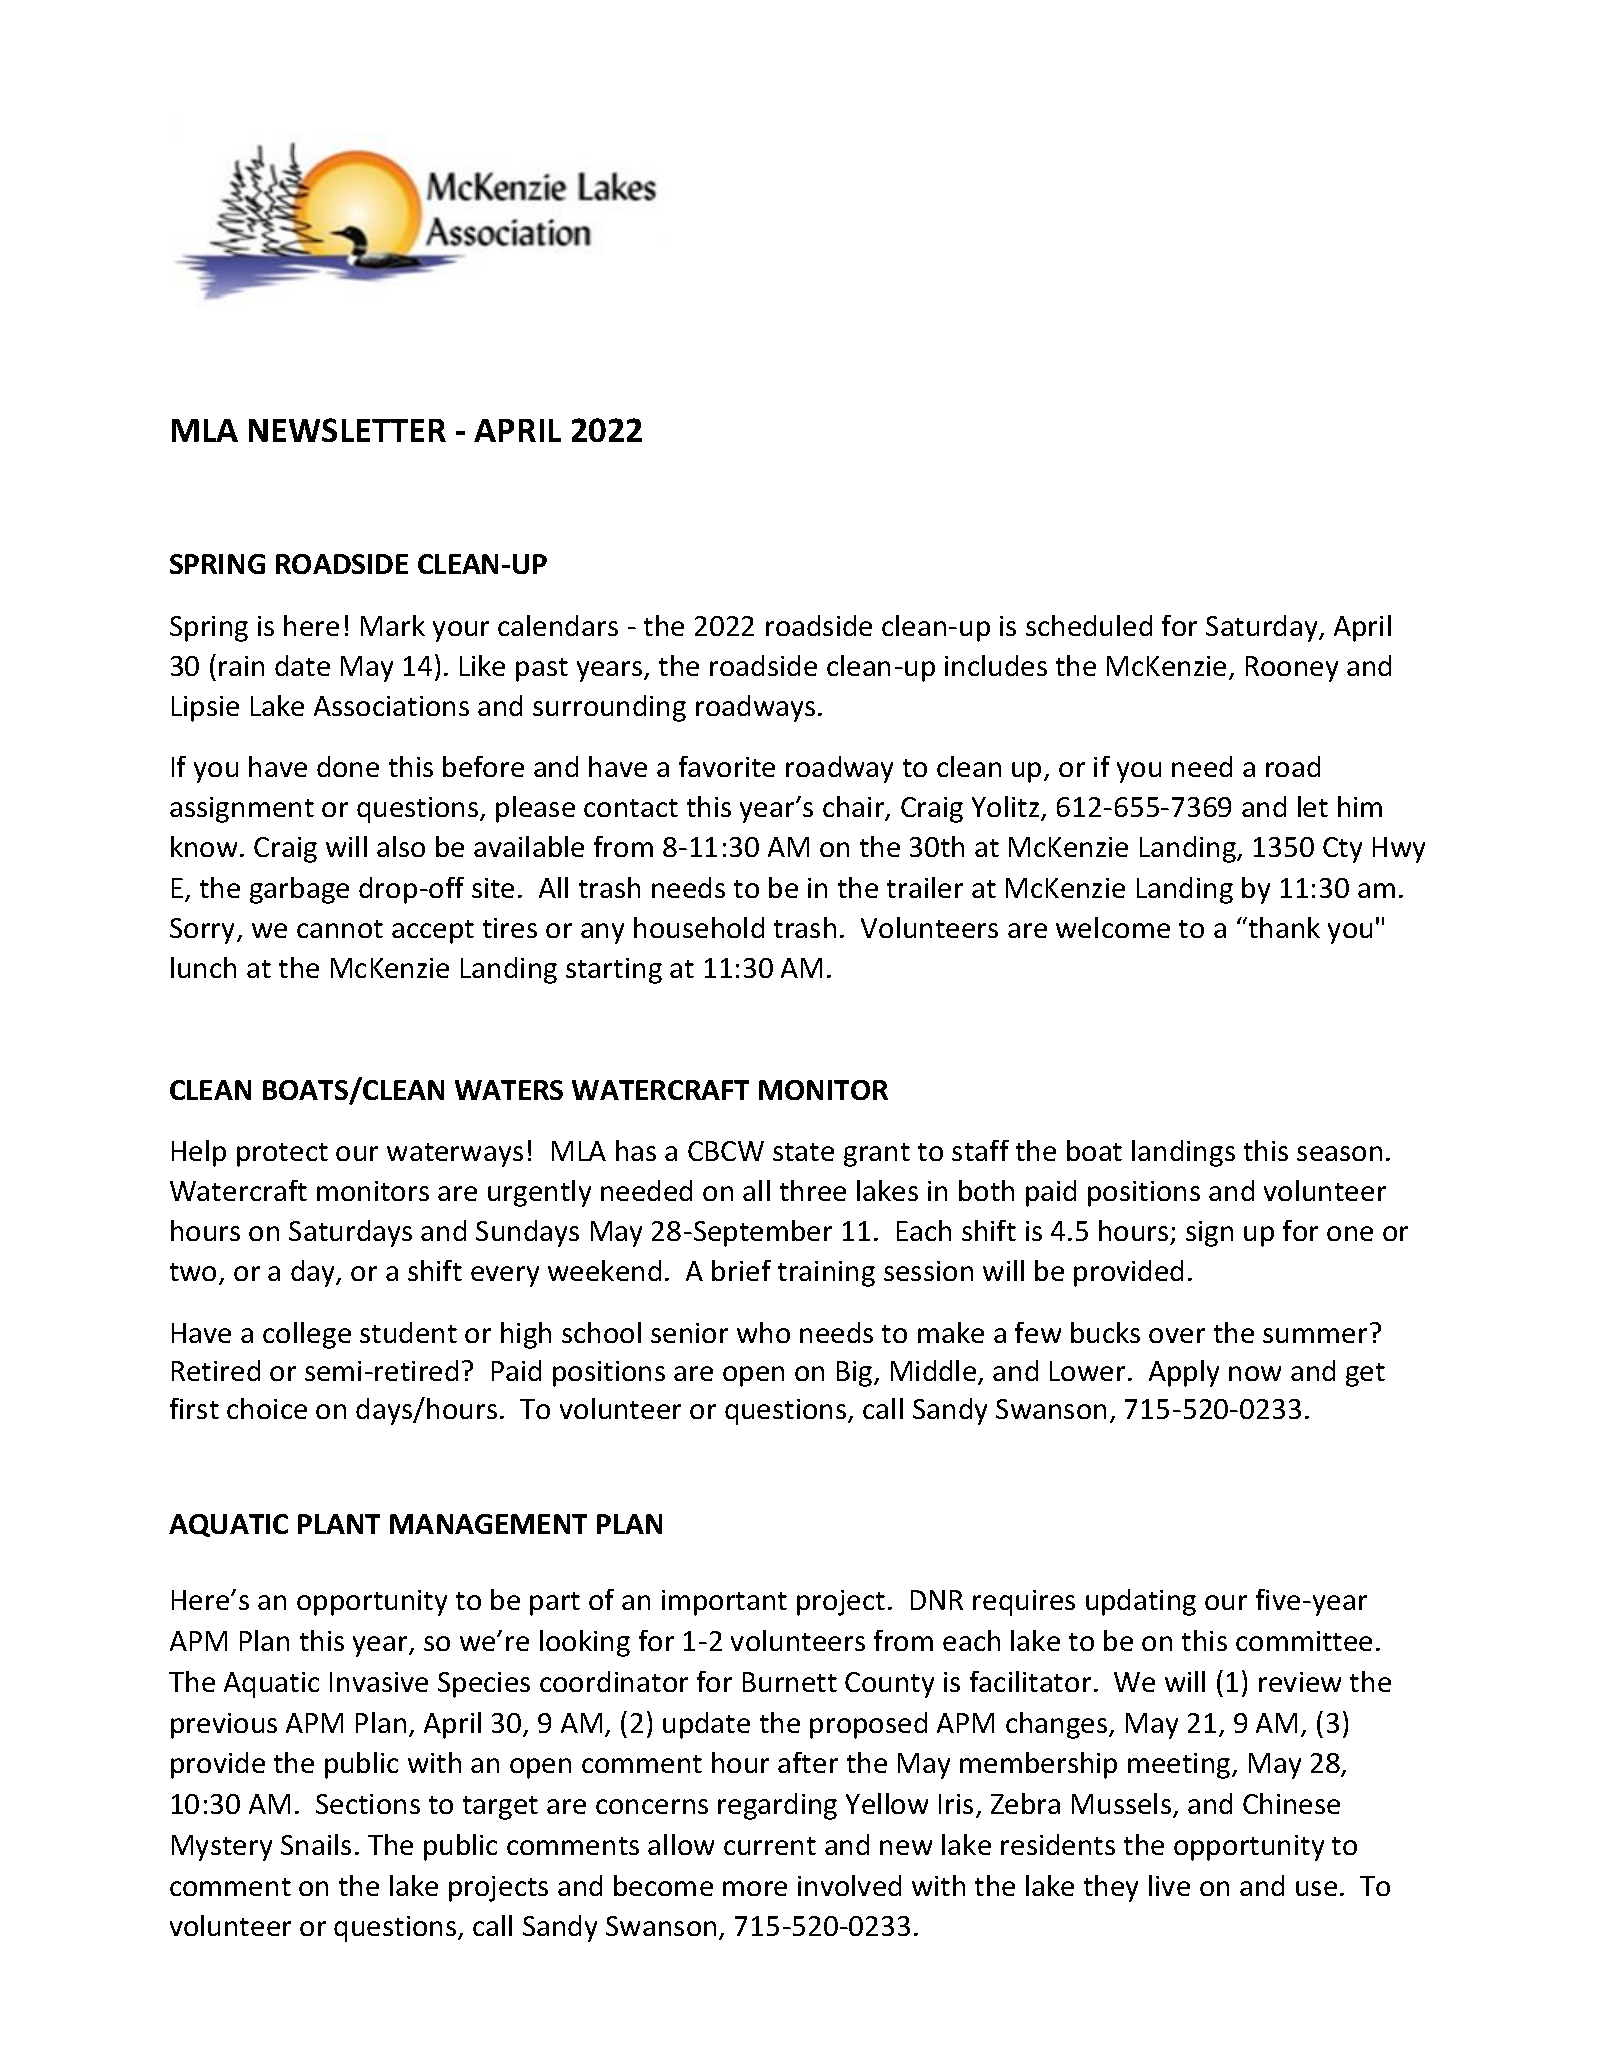 This document has height=2067, width=1597. I want to click on Snails, so click(316, 1844).
